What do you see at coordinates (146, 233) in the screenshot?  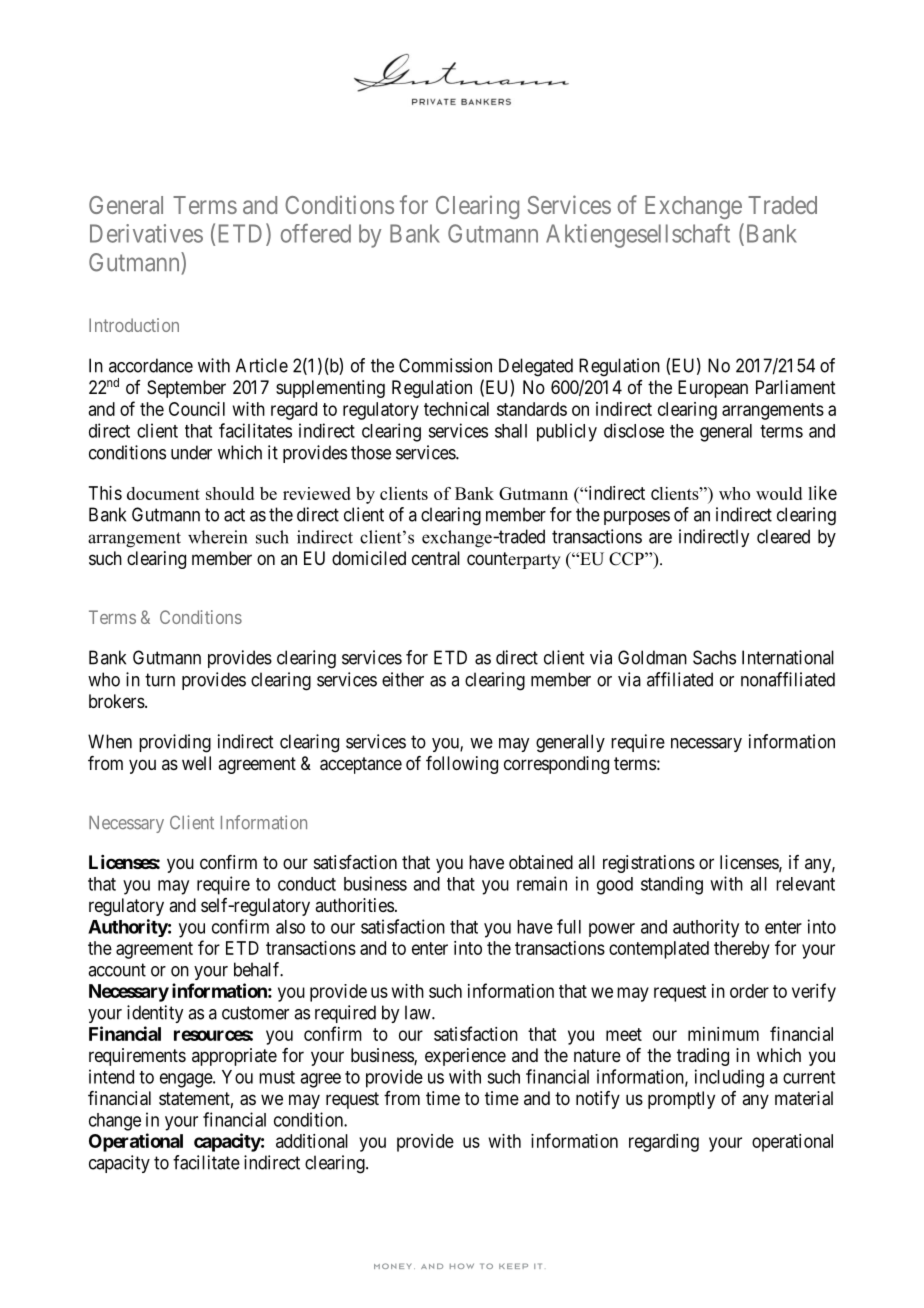 I see `Derivatives` at bounding box center [146, 233].
